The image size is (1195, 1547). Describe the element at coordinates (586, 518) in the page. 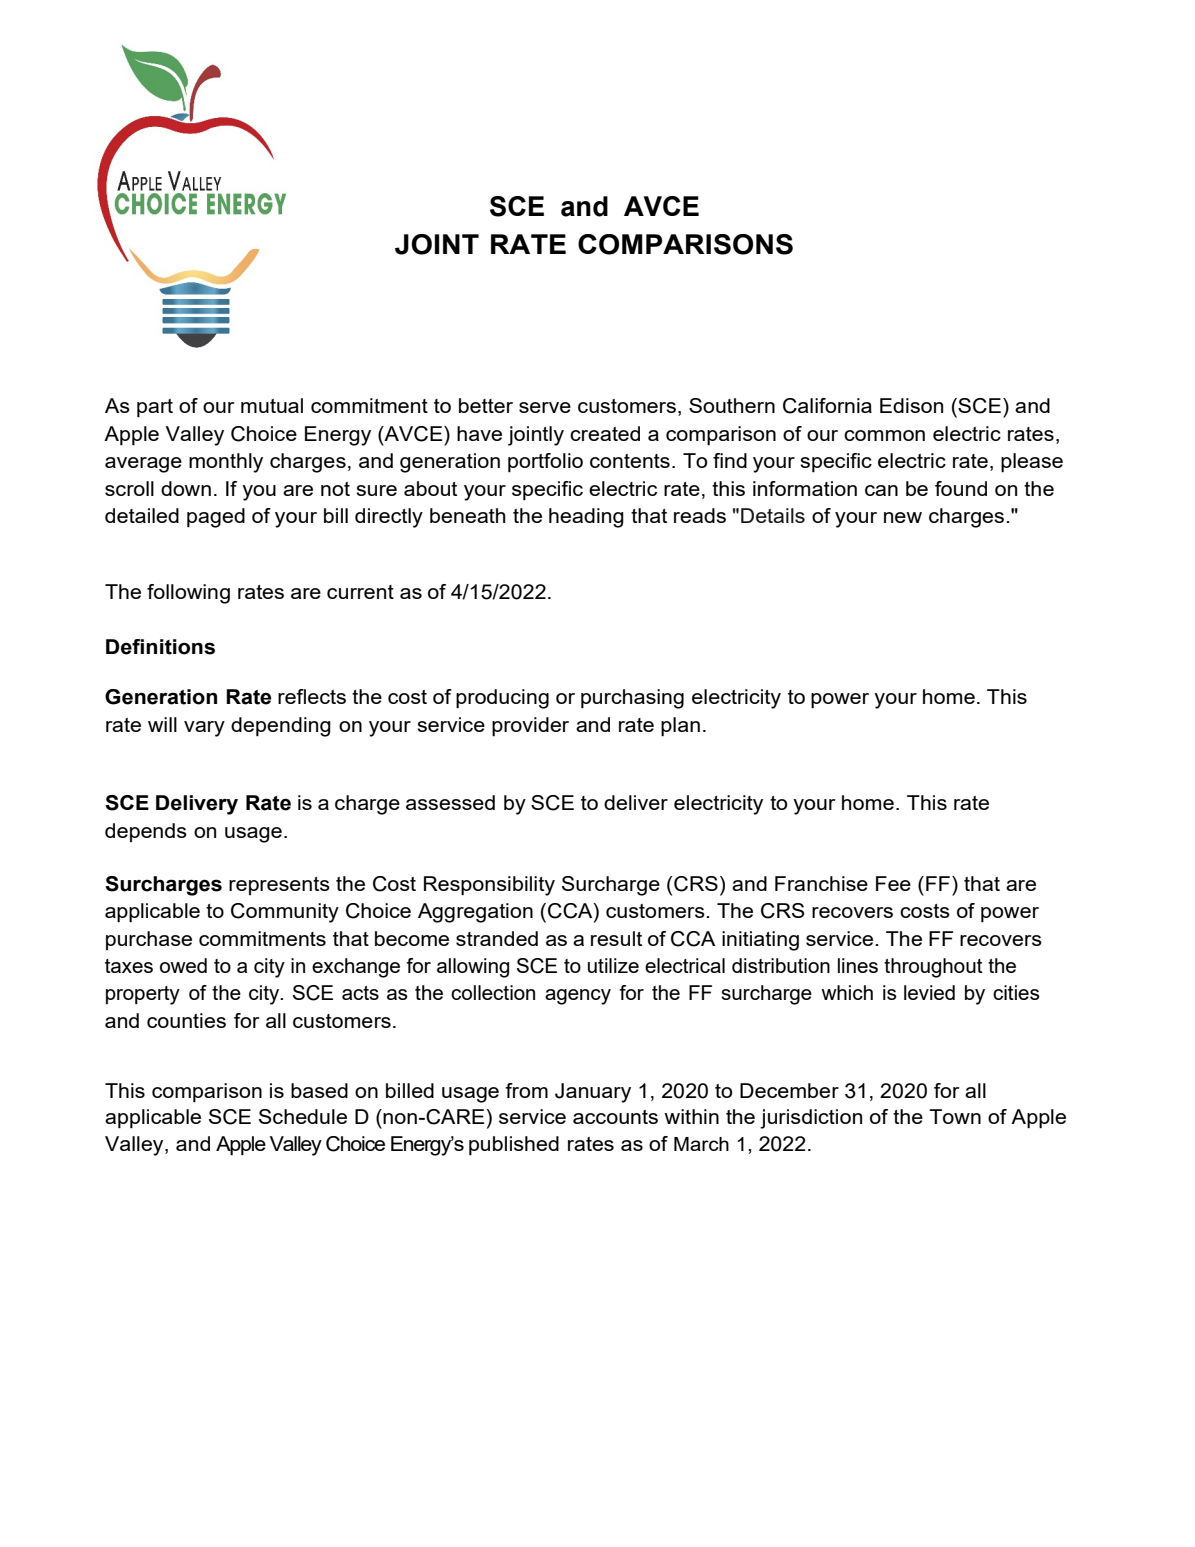

I see `heading` at that location.
